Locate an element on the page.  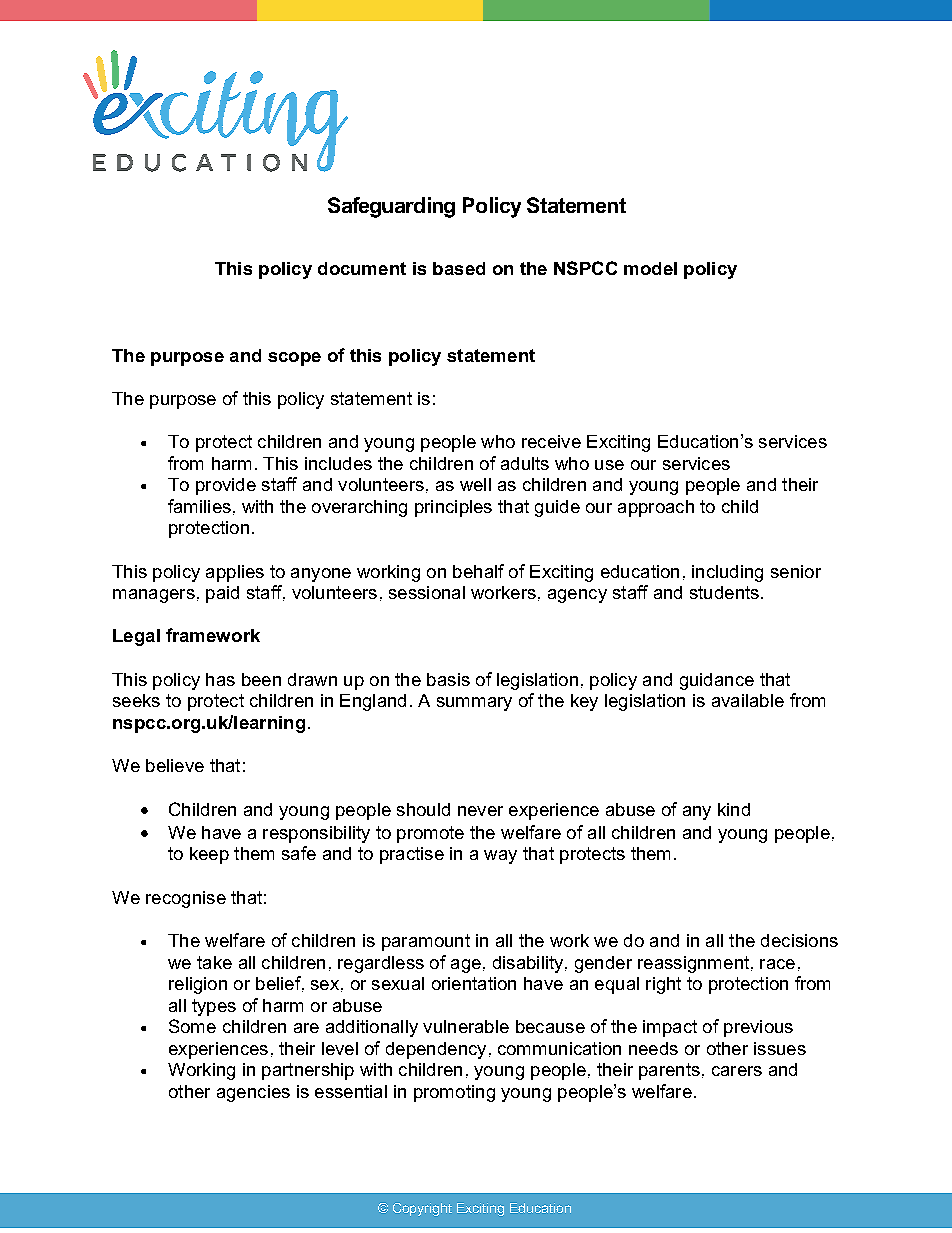
basis is located at coordinates (448, 679).
